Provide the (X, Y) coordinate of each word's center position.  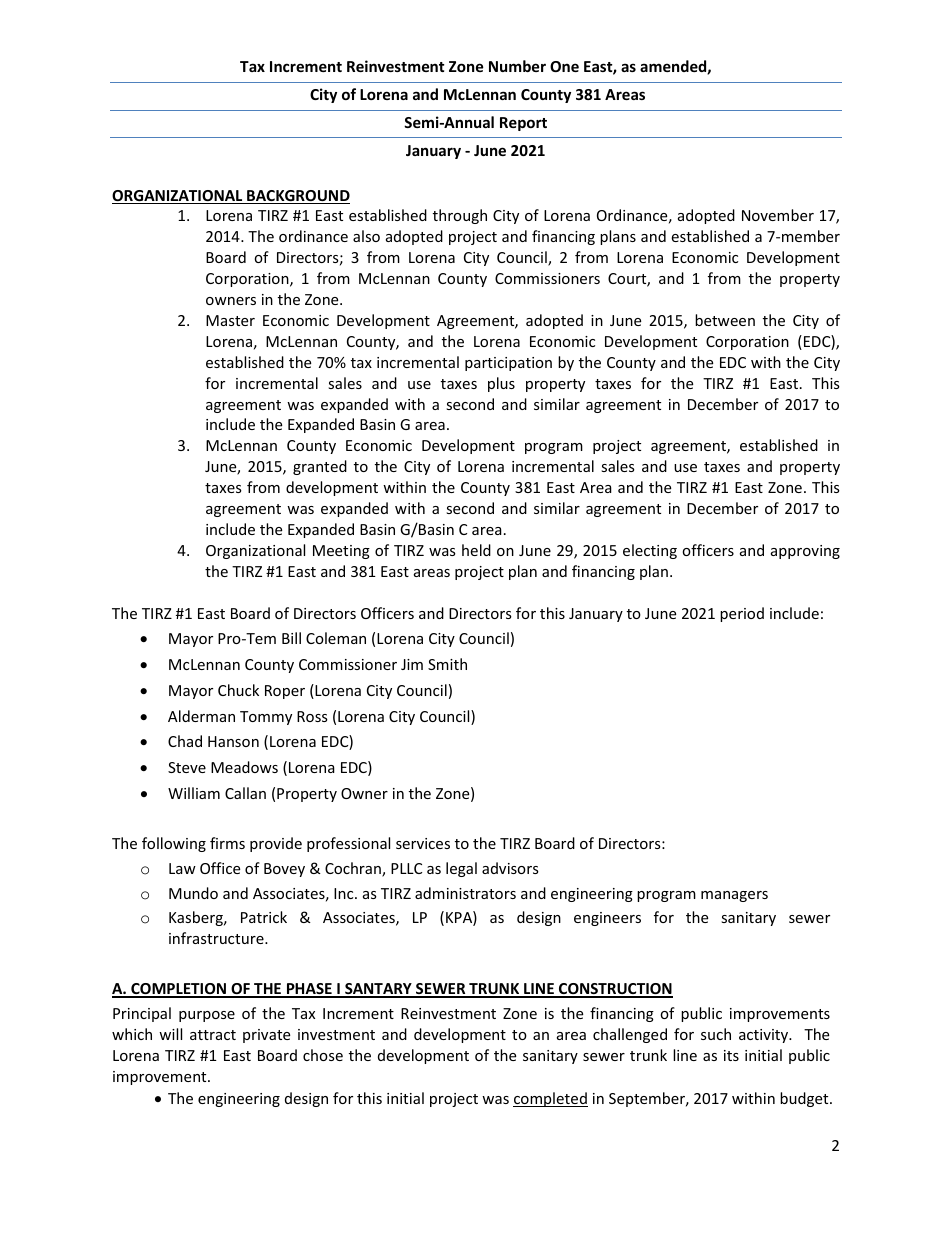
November (778, 215)
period (742, 614)
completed (550, 1099)
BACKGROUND (297, 197)
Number (517, 66)
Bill (291, 638)
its (731, 1055)
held (476, 550)
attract (213, 1035)
